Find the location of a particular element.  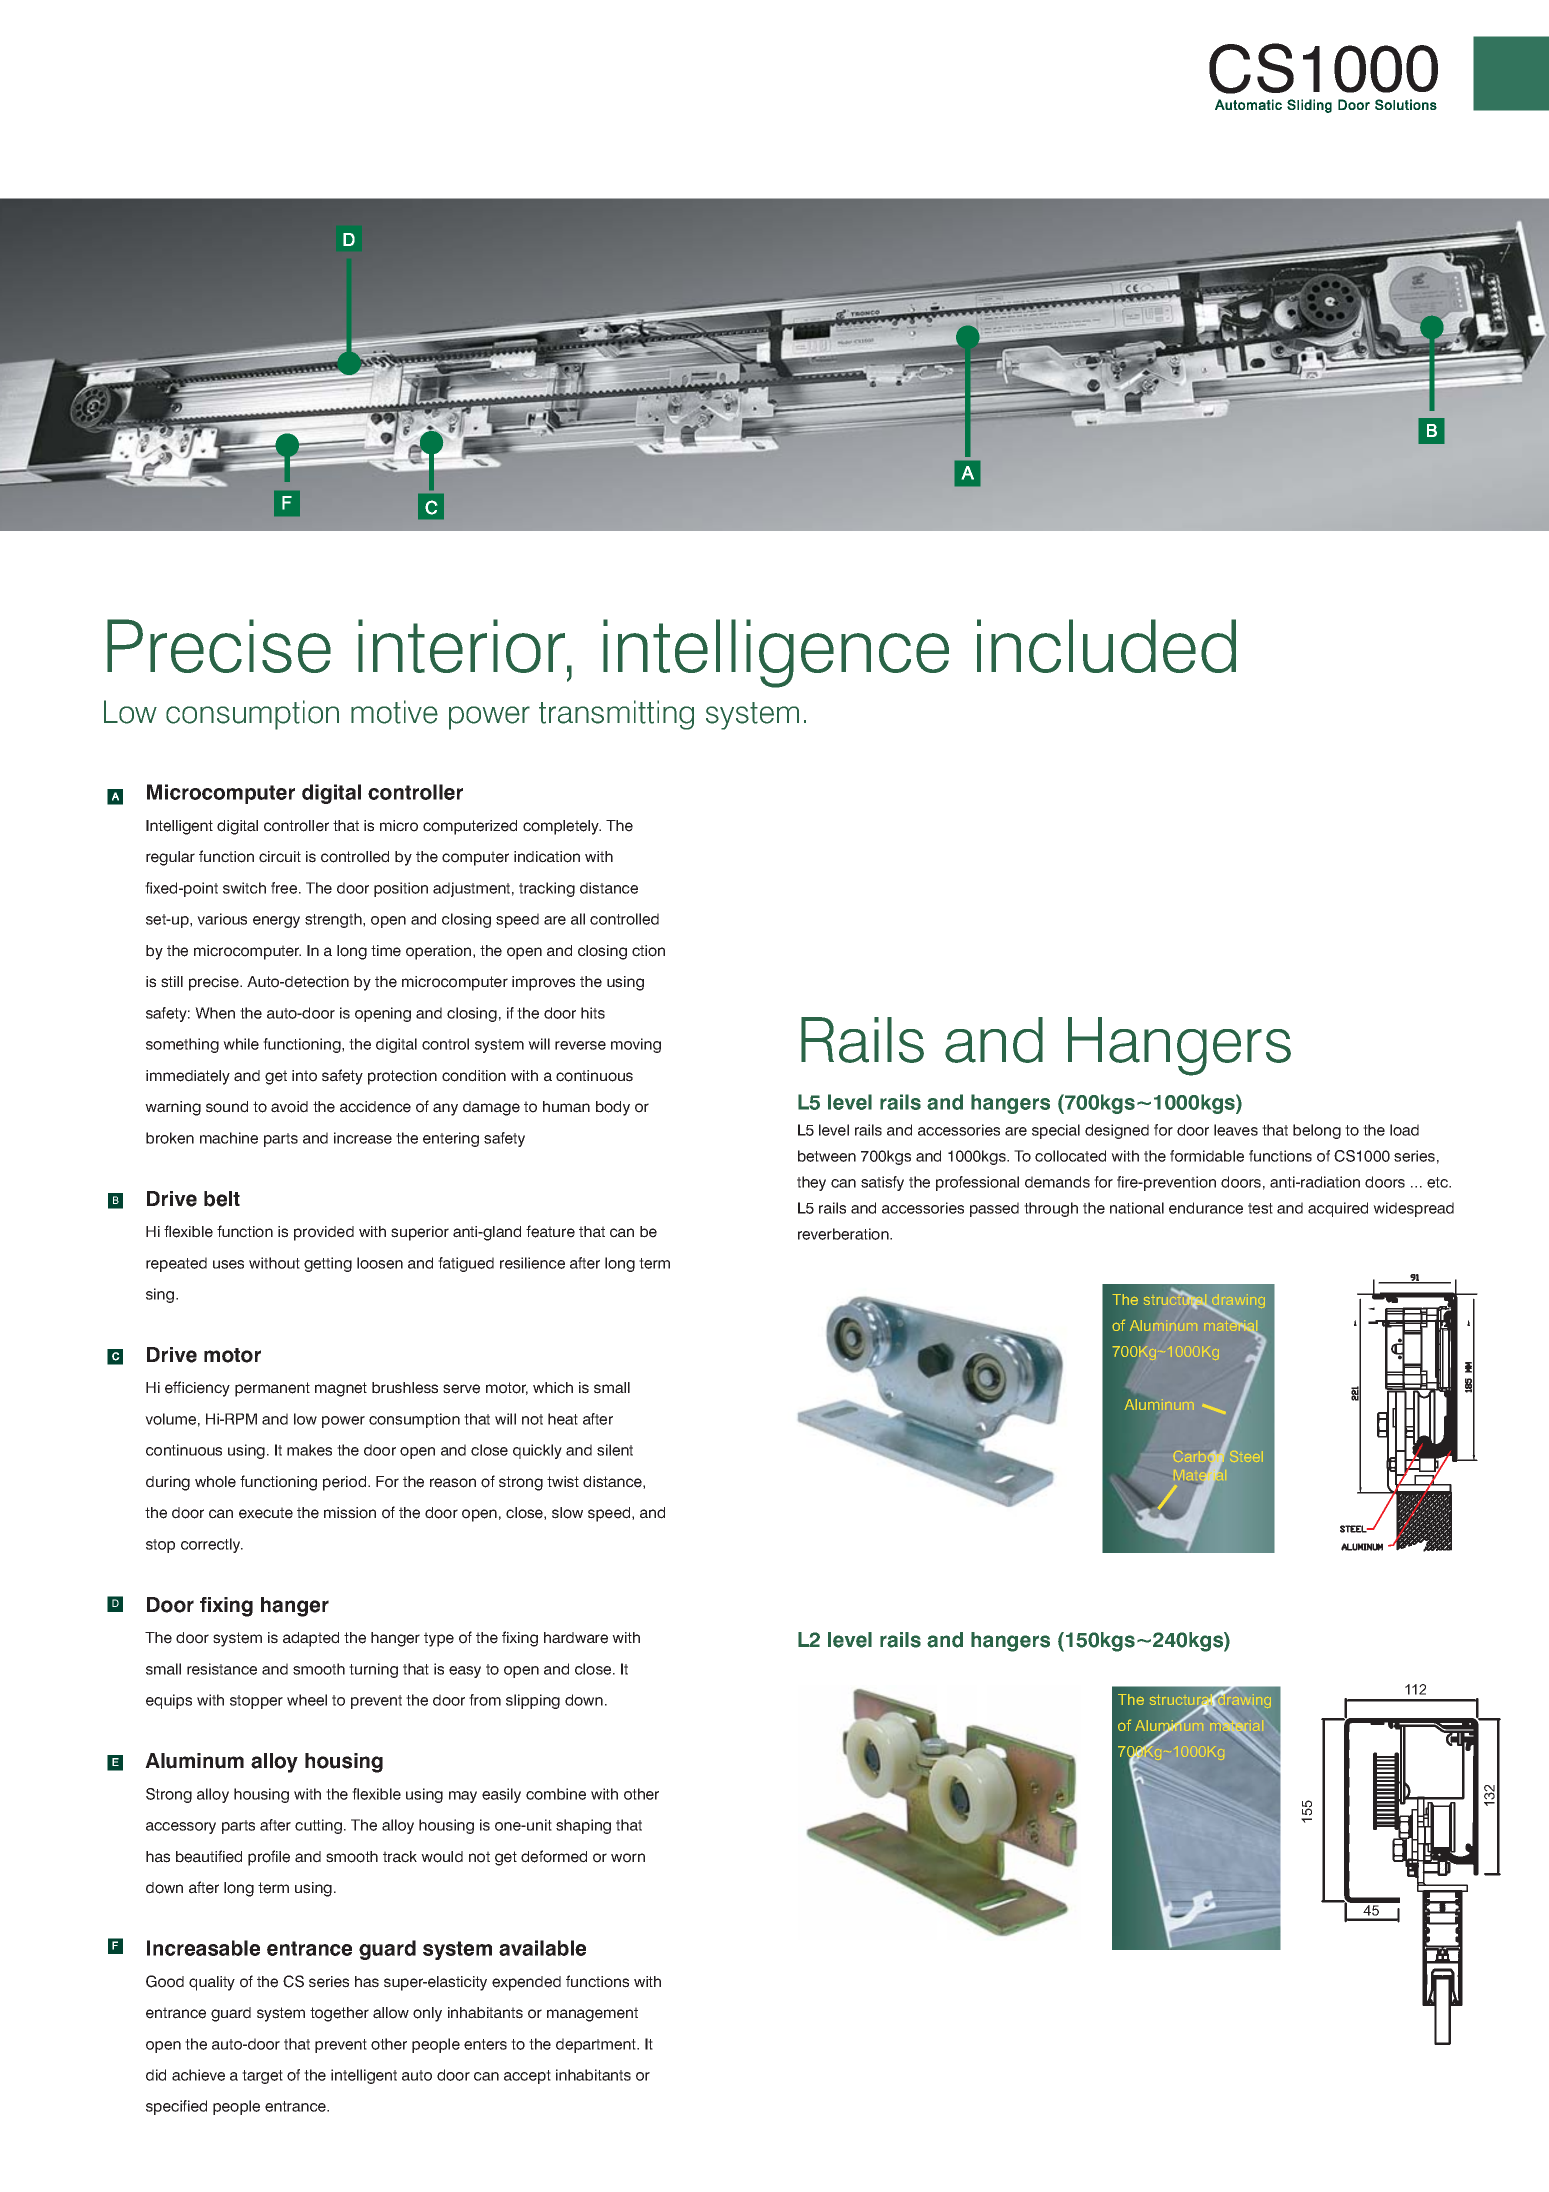

acquired is located at coordinates (1338, 1209).
